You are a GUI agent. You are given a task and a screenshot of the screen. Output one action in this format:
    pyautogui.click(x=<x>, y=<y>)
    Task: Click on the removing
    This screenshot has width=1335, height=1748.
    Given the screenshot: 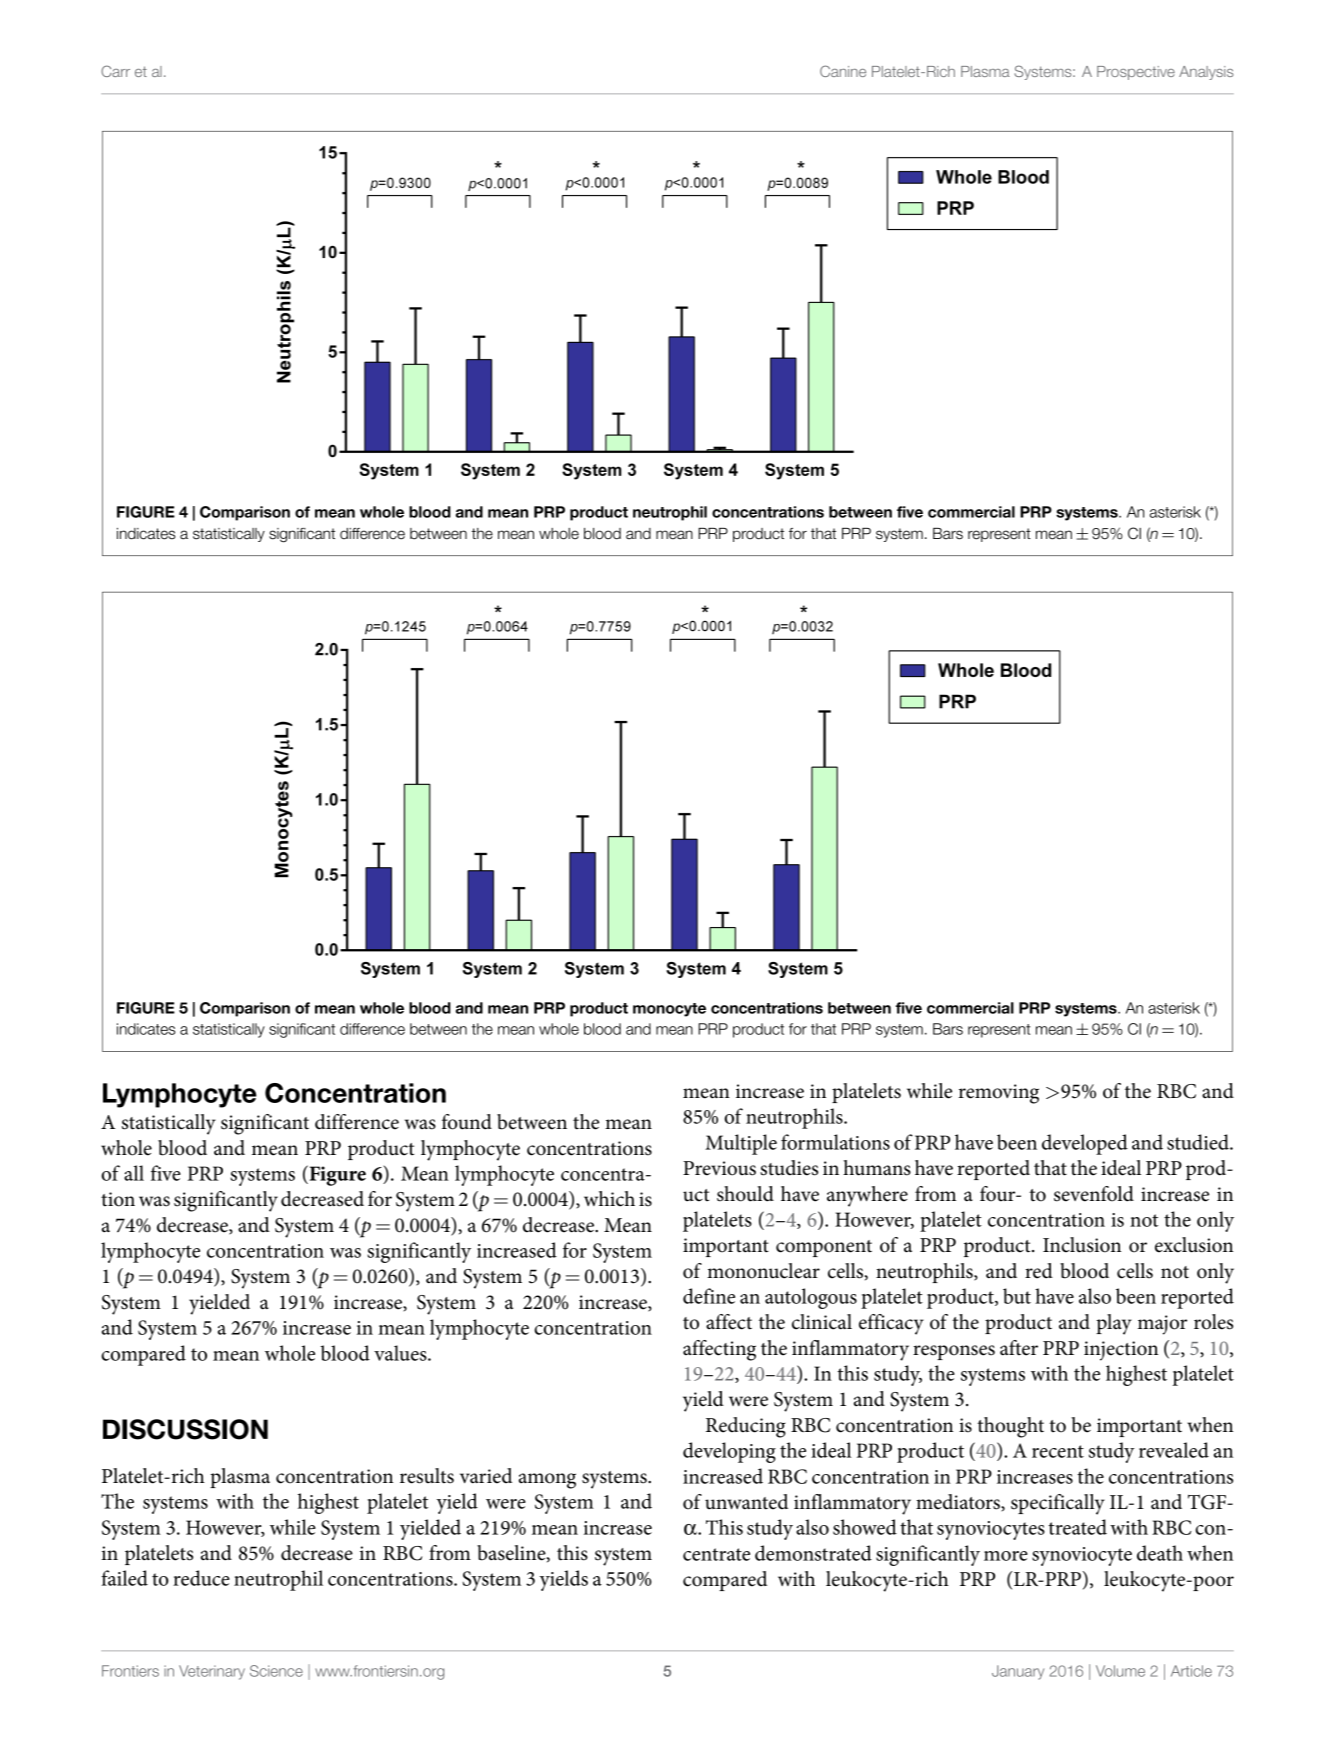 What is the action you would take?
    pyautogui.click(x=999, y=1094)
